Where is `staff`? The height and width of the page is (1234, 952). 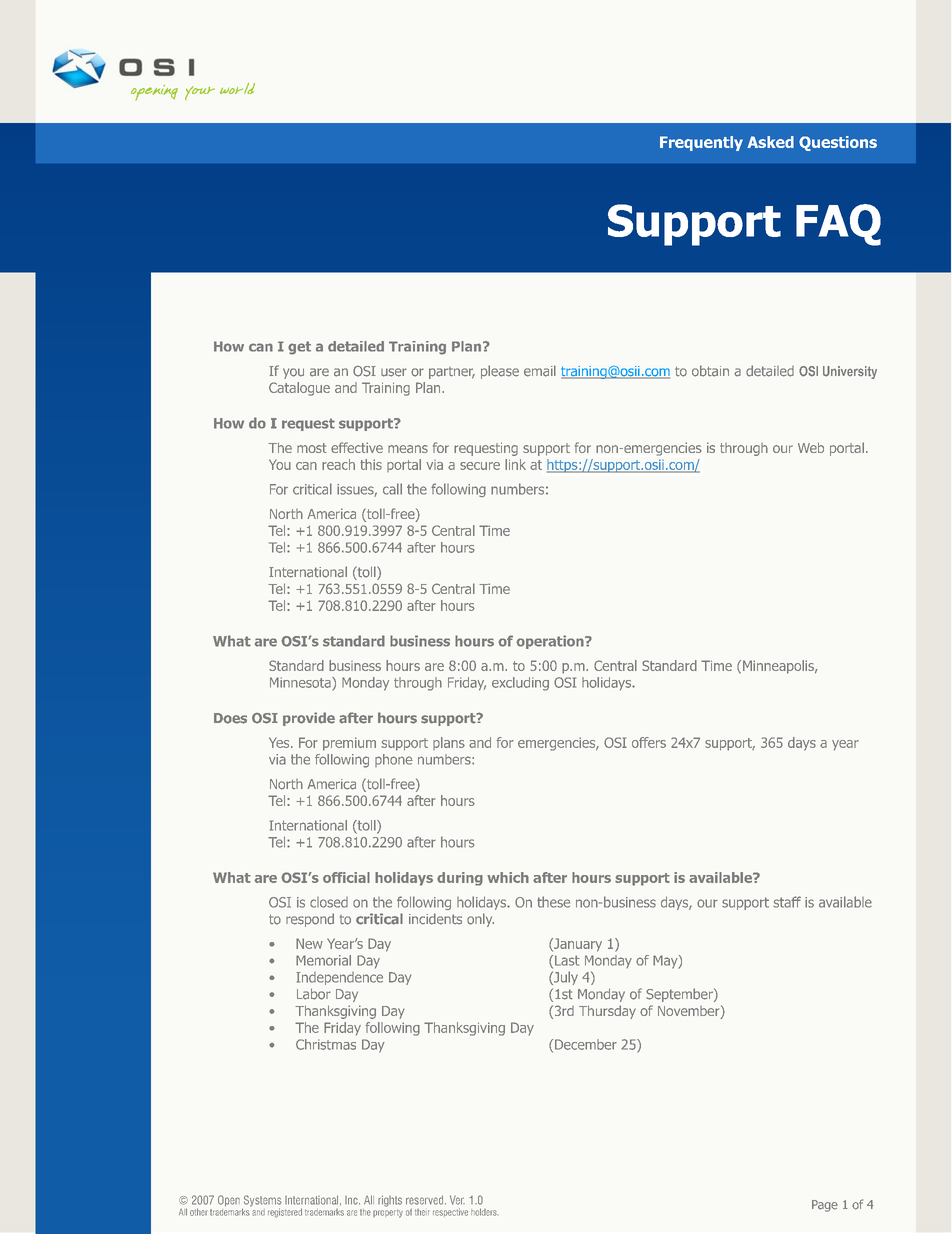
staff is located at coordinates (787, 902).
